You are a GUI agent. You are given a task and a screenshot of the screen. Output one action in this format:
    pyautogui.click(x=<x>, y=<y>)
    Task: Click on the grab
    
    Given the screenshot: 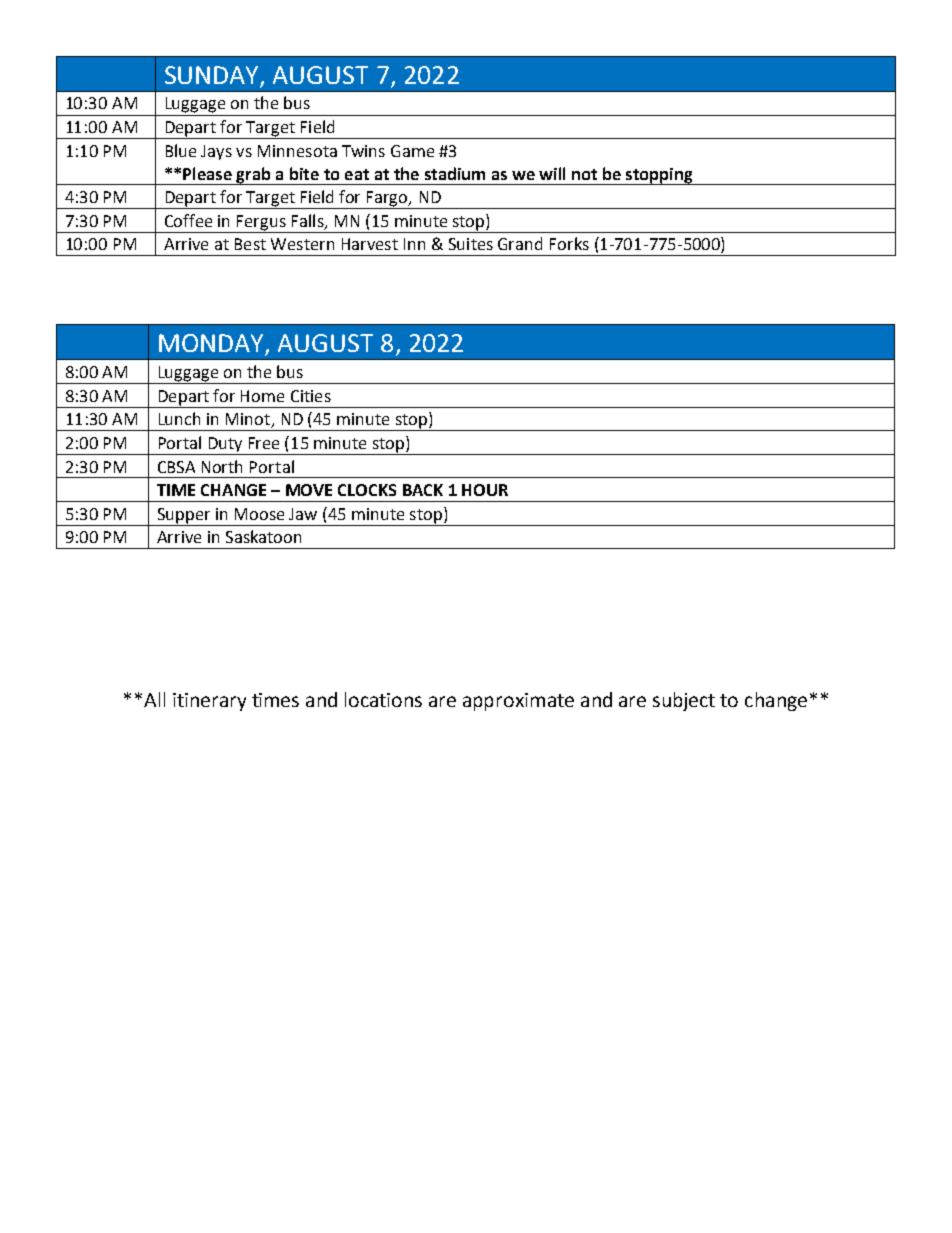 What is the action you would take?
    pyautogui.click(x=253, y=176)
